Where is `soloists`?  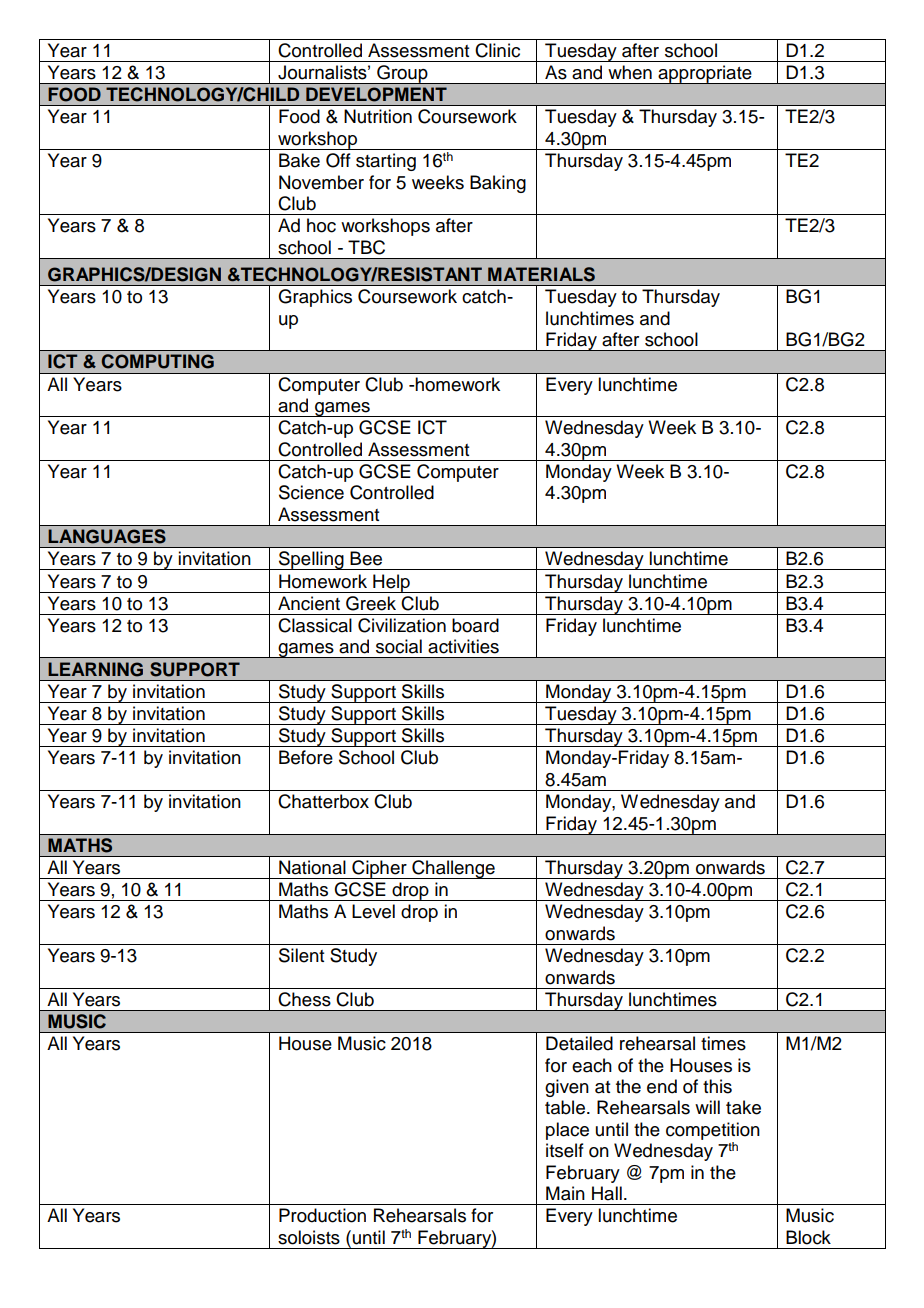 soloists is located at coordinates (309, 1237).
